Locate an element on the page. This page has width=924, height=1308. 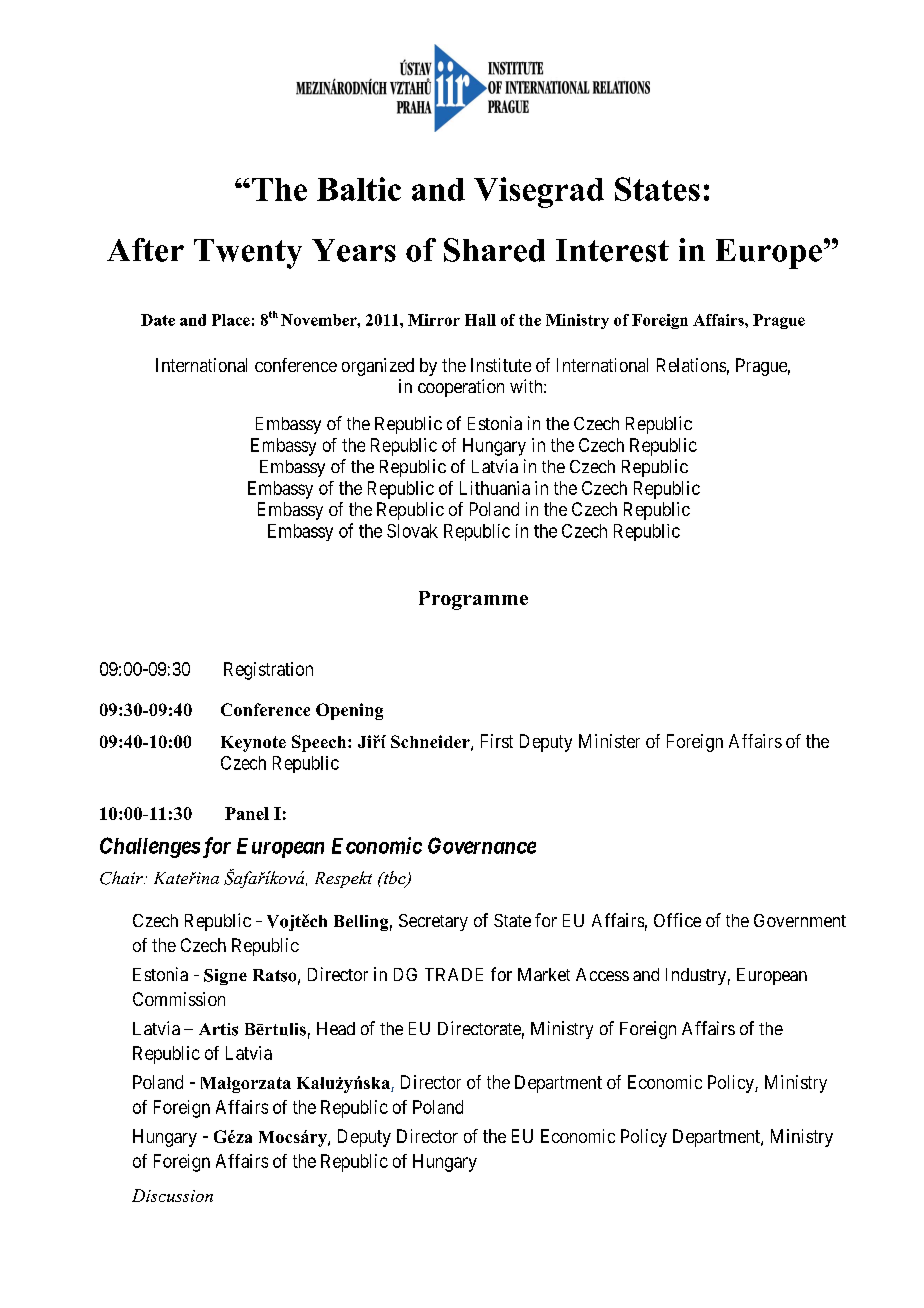
Discussion is located at coordinates (172, 1195).
